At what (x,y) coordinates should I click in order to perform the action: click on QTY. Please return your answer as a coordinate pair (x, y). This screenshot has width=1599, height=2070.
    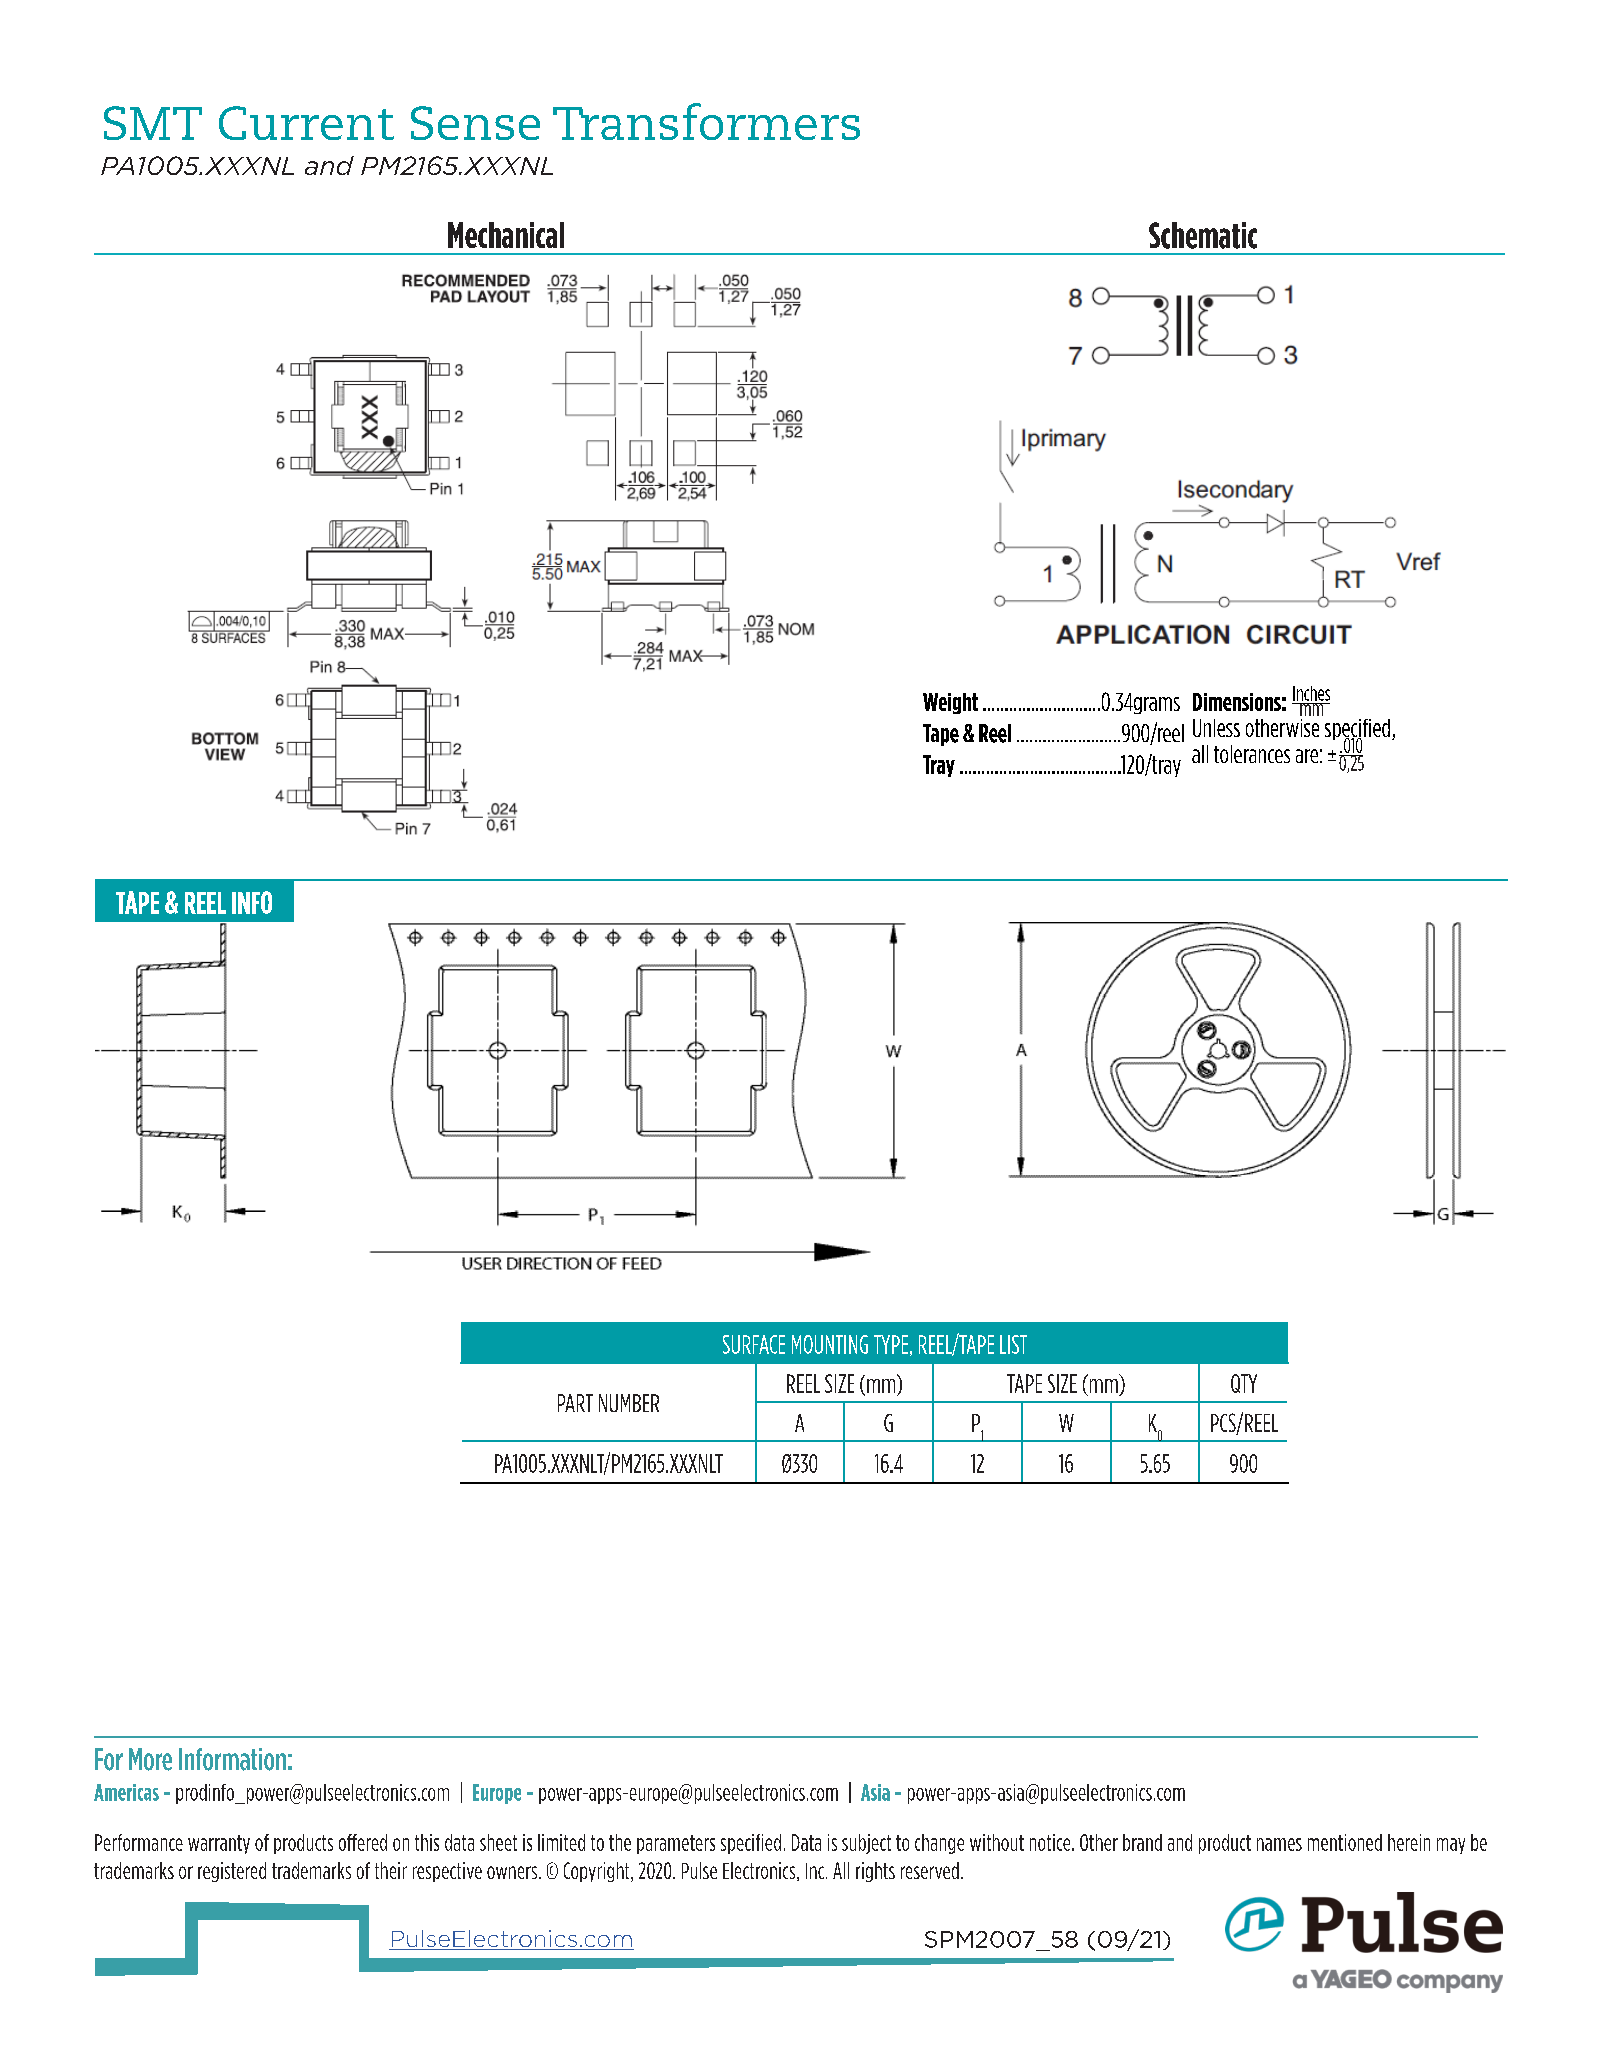
    Looking at the image, I should click on (1244, 1383).
